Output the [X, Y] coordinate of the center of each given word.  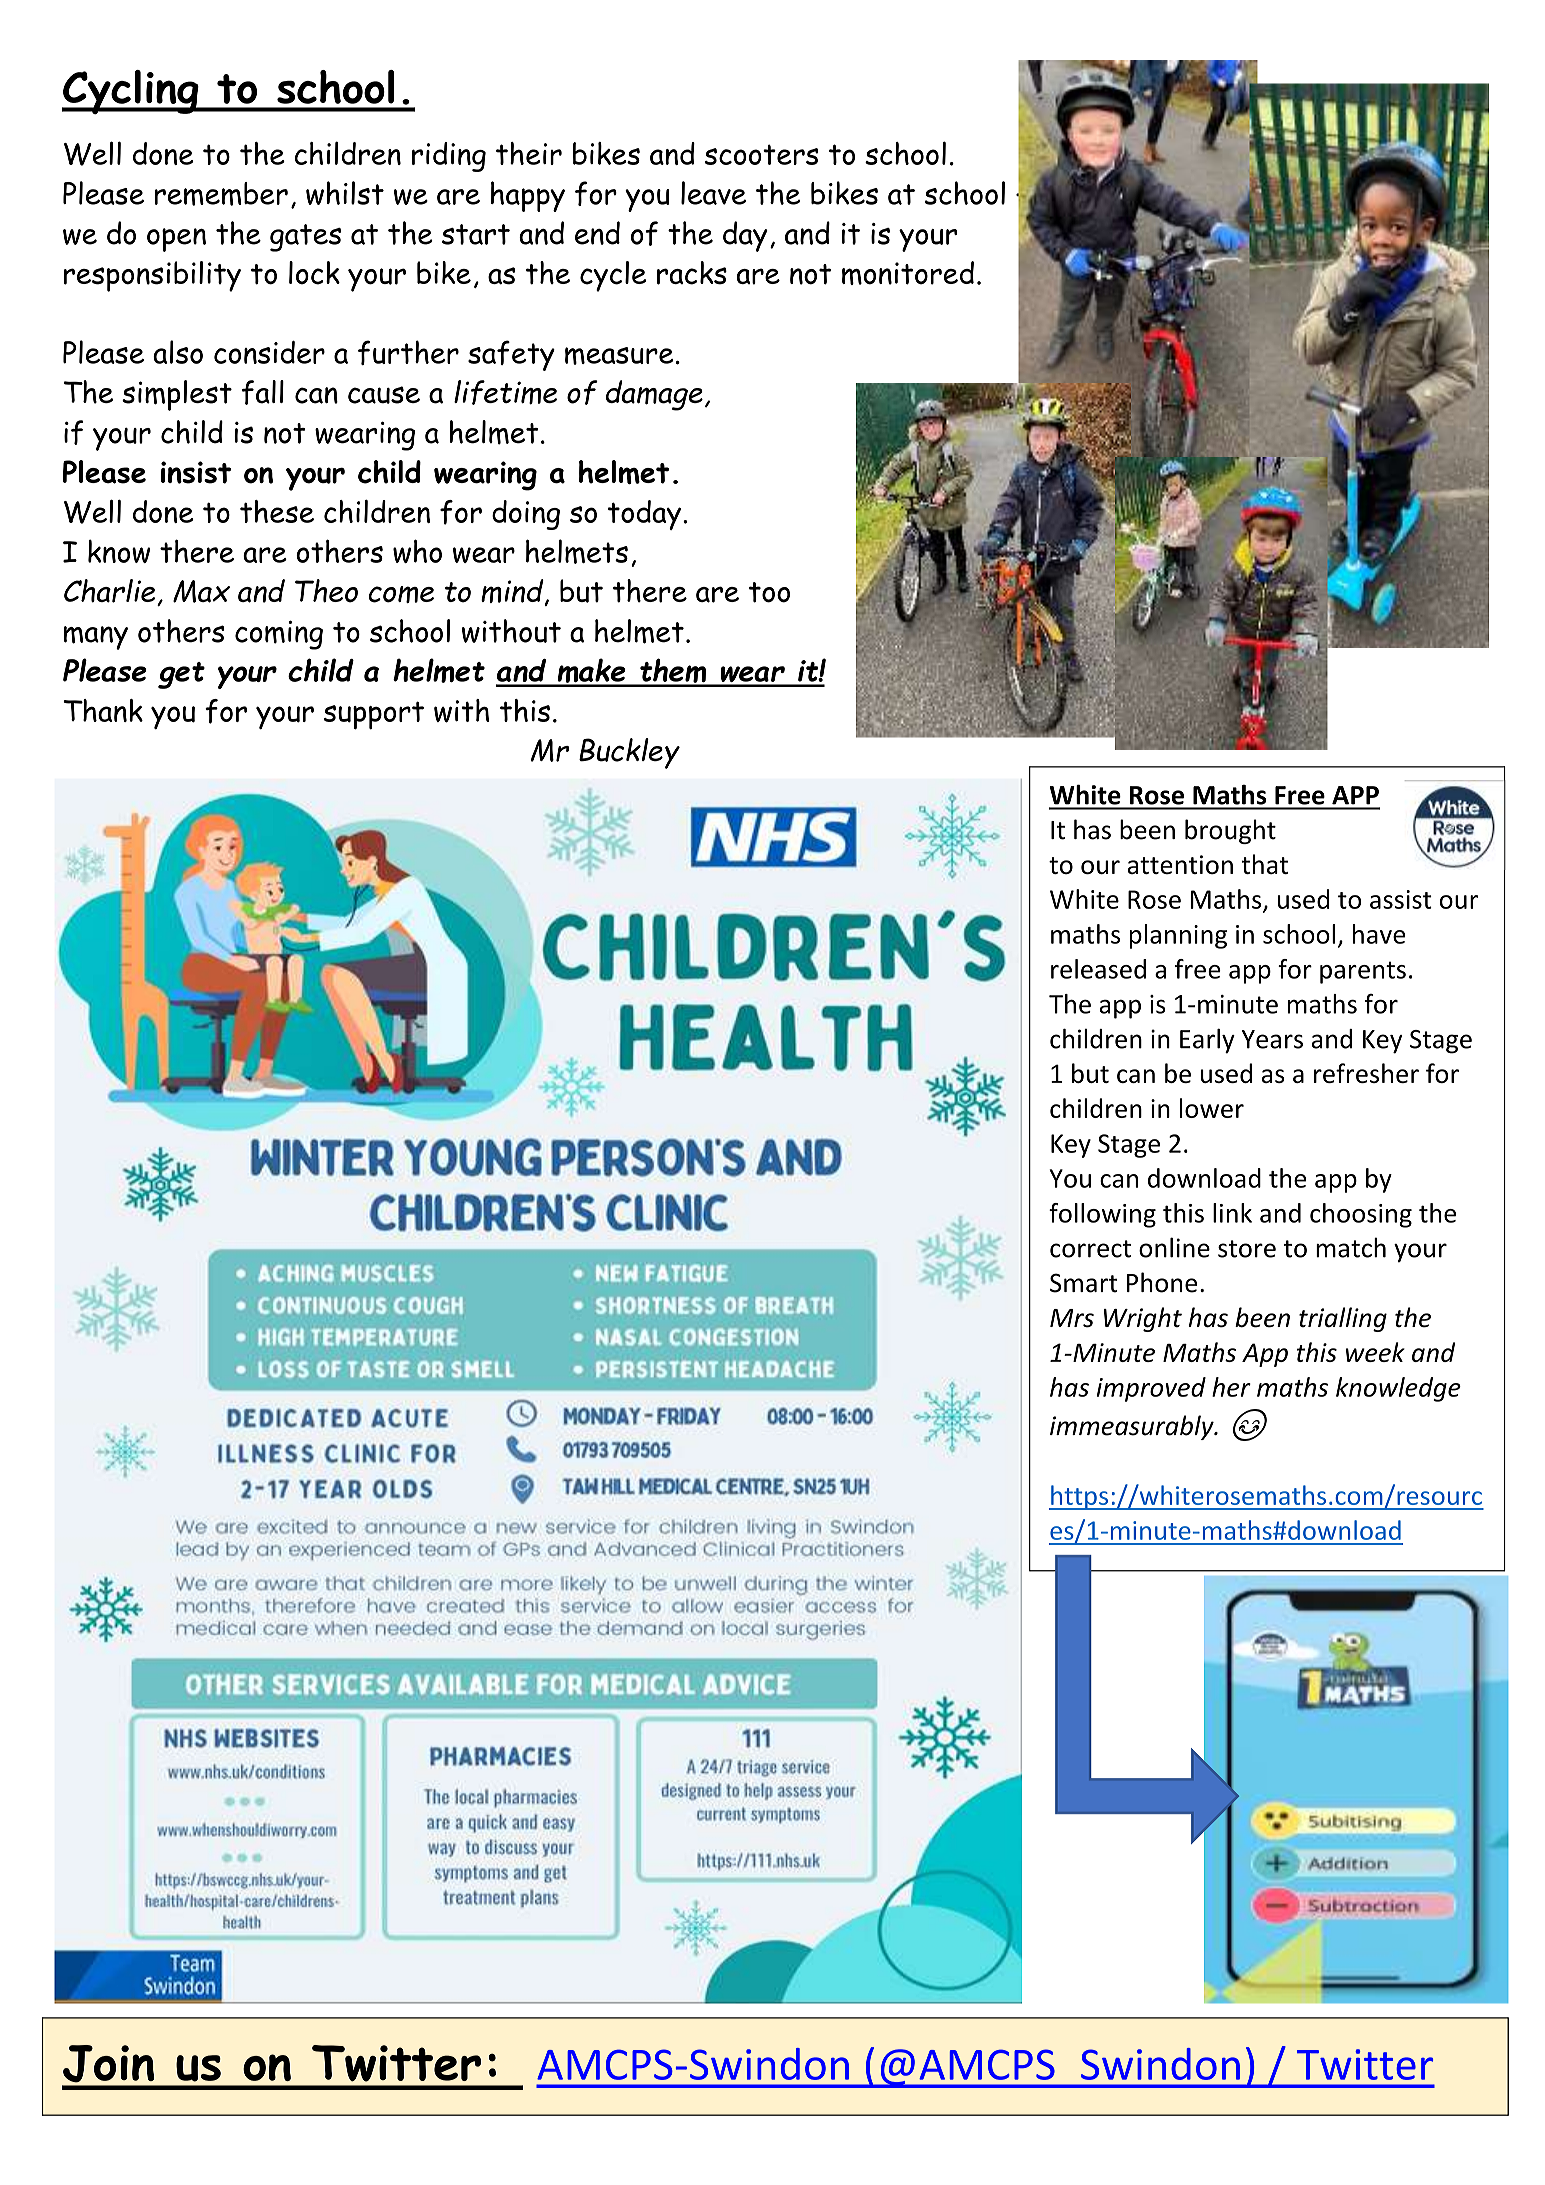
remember [221, 194]
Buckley [629, 753]
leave [713, 193]
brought [1230, 831]
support [374, 715]
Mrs [1072, 1318]
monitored [908, 273]
